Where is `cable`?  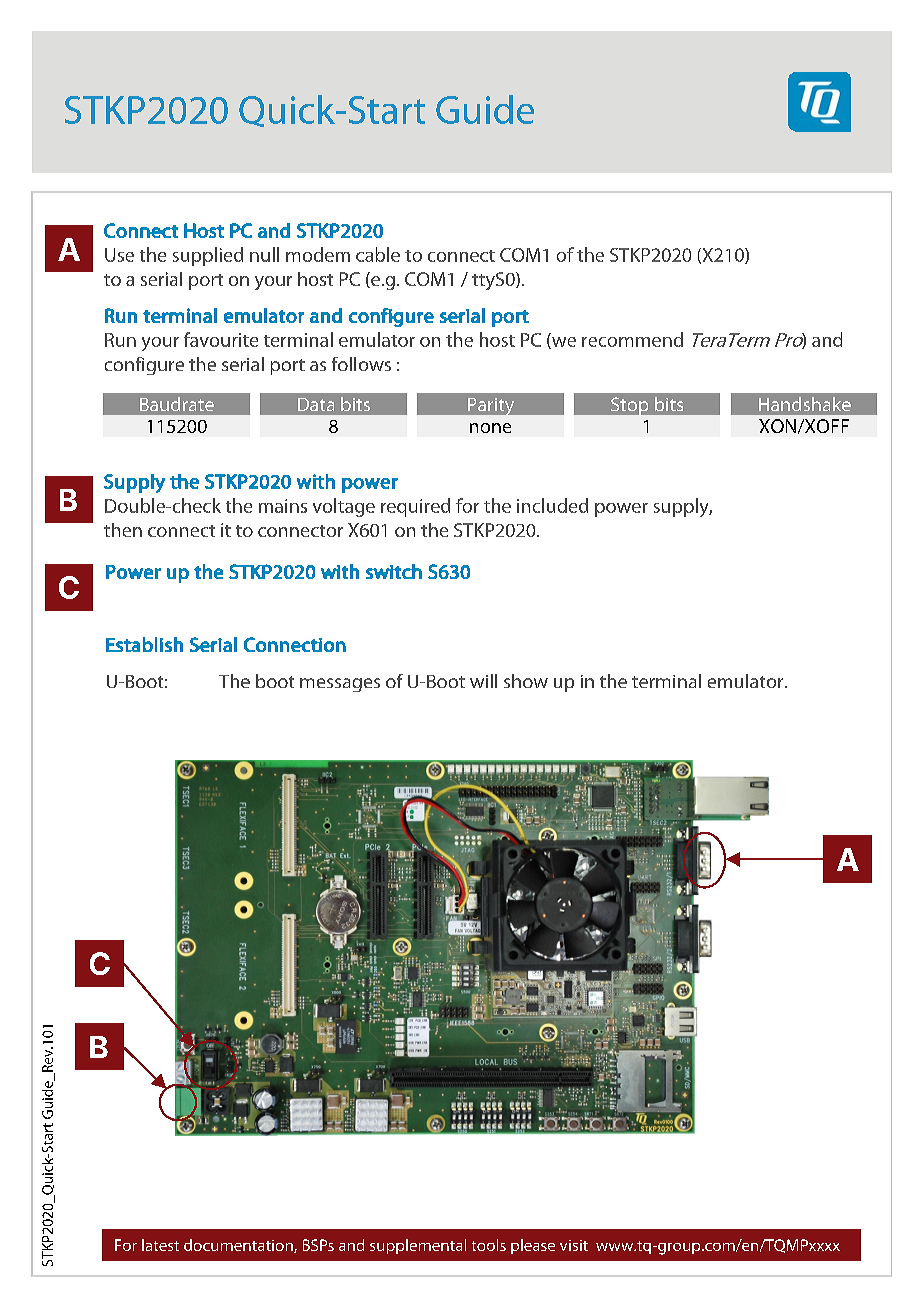
cable is located at coordinates (378, 254).
